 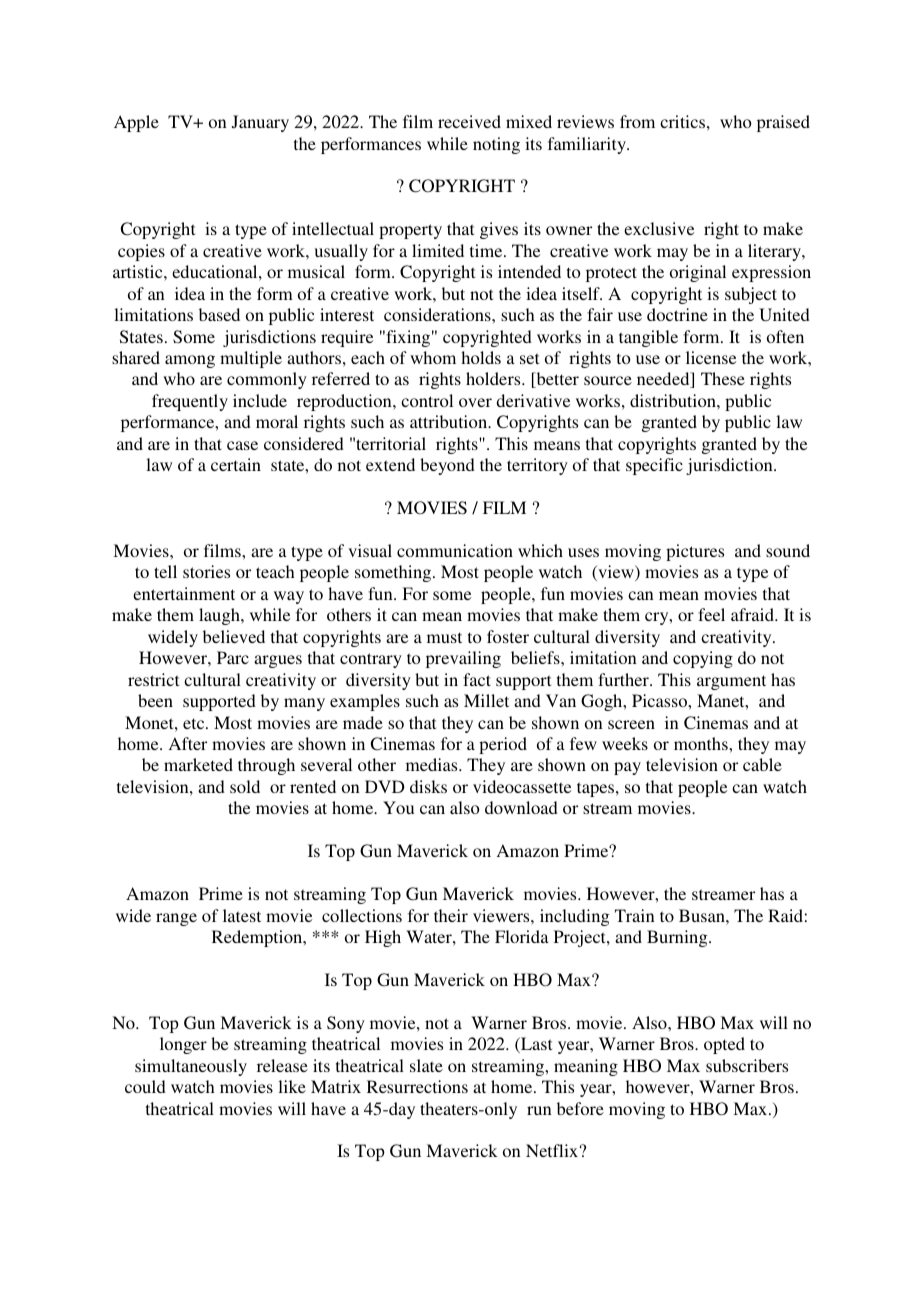 I want to click on simultaneously, so click(x=191, y=1067).
